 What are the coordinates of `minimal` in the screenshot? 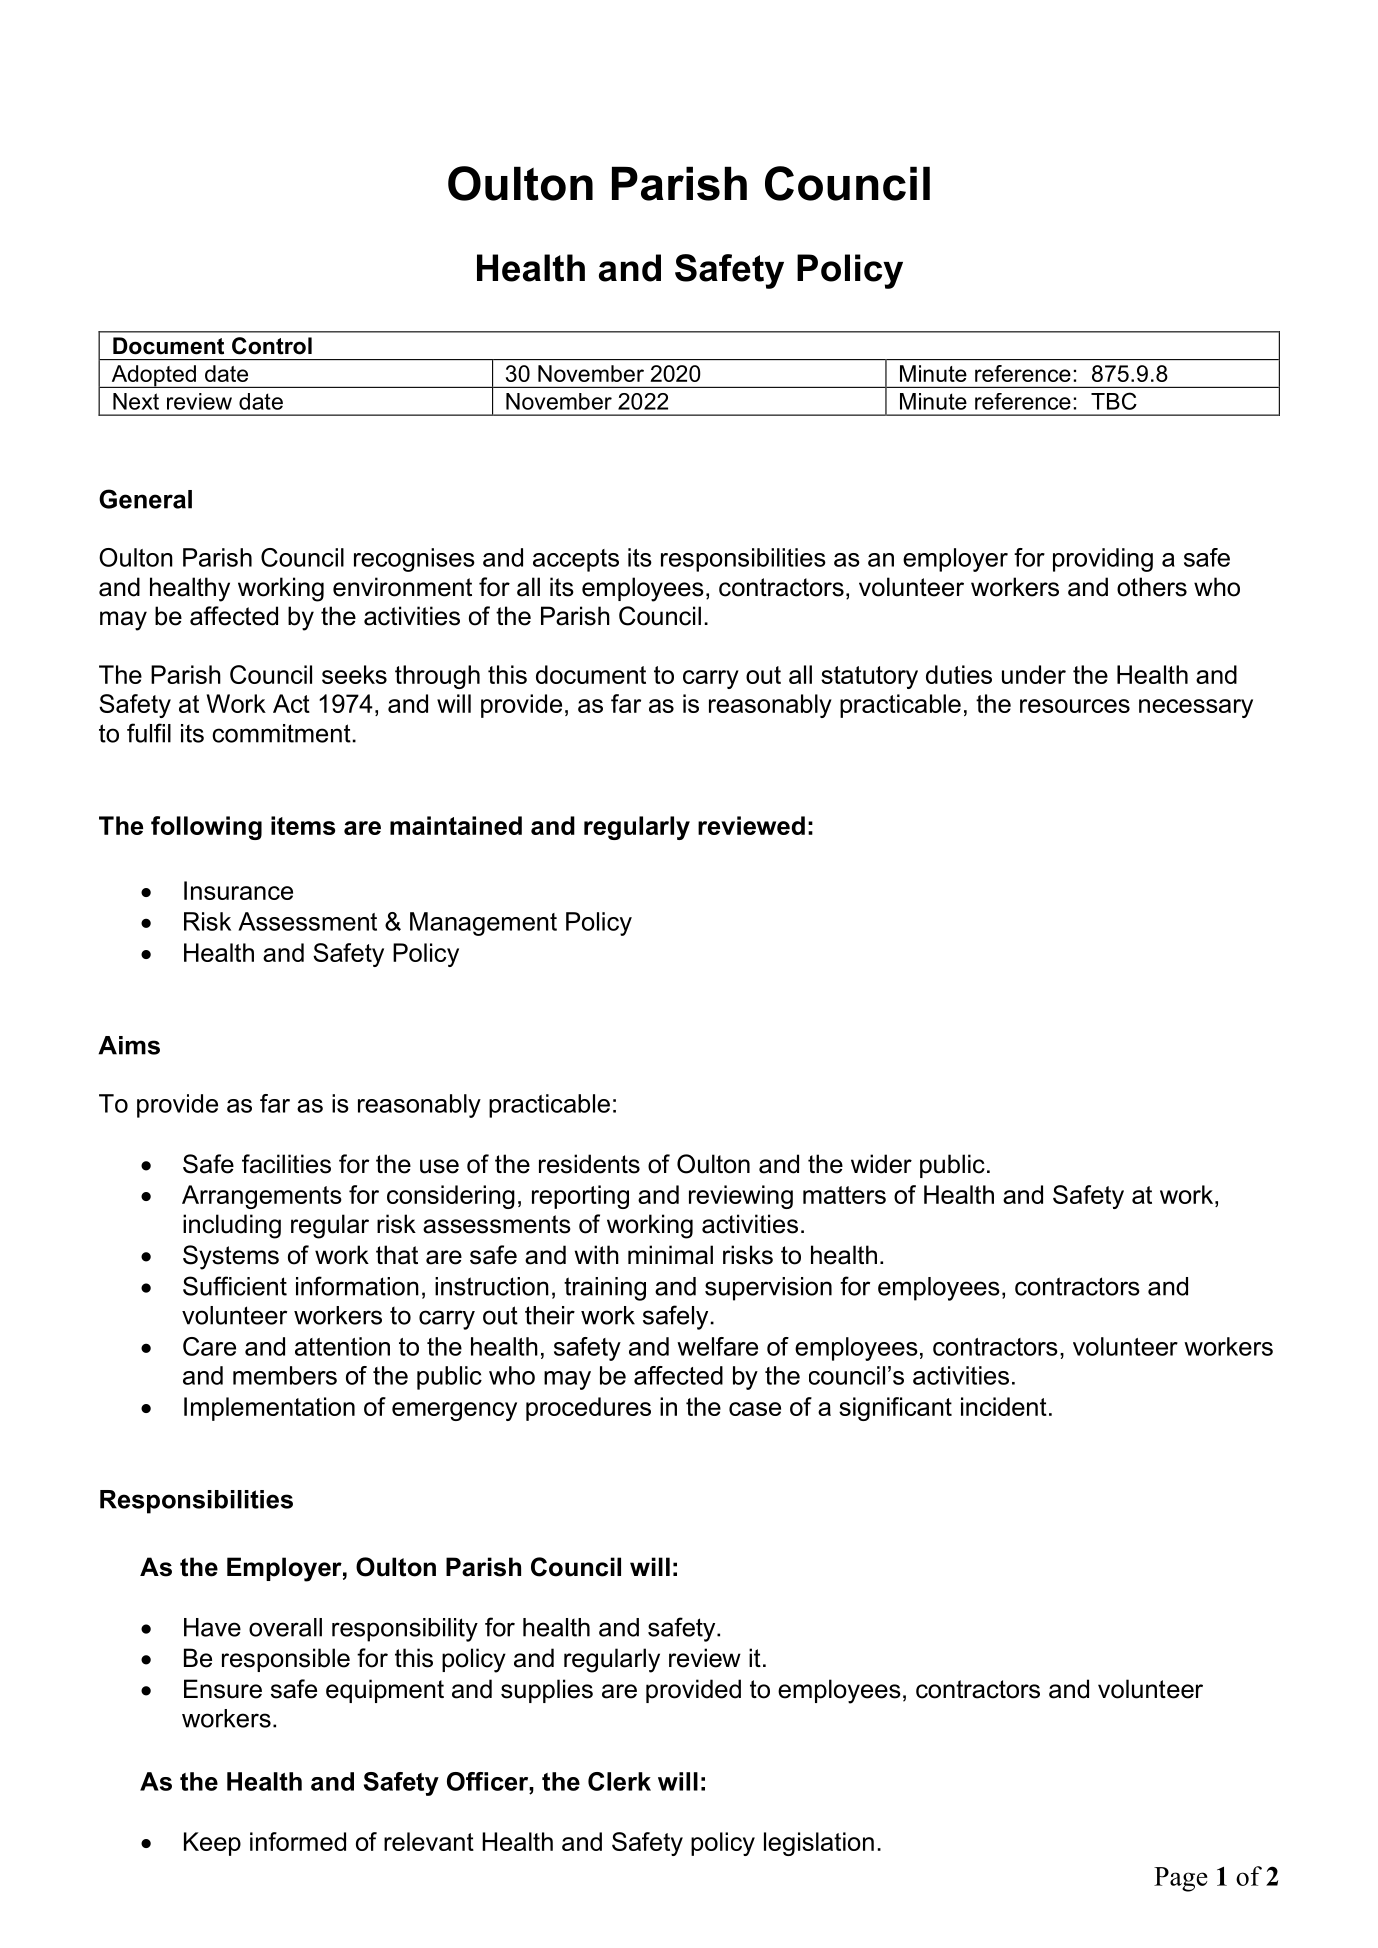 It's located at (670, 1255).
